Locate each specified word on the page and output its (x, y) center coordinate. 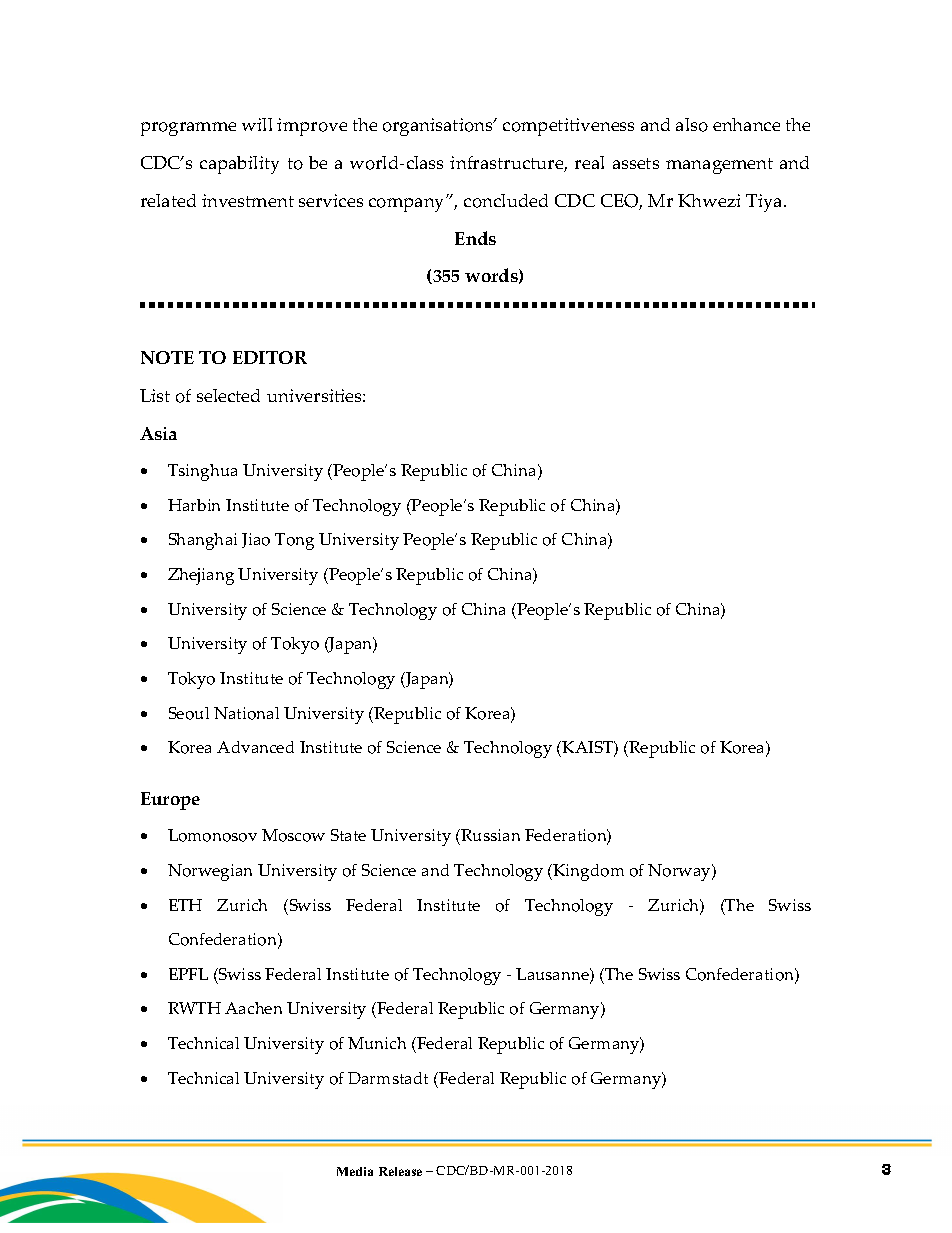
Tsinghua (202, 472)
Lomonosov (212, 835)
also (692, 125)
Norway (681, 872)
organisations (439, 127)
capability (239, 165)
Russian (489, 837)
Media (355, 1171)
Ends (475, 238)
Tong (294, 541)
